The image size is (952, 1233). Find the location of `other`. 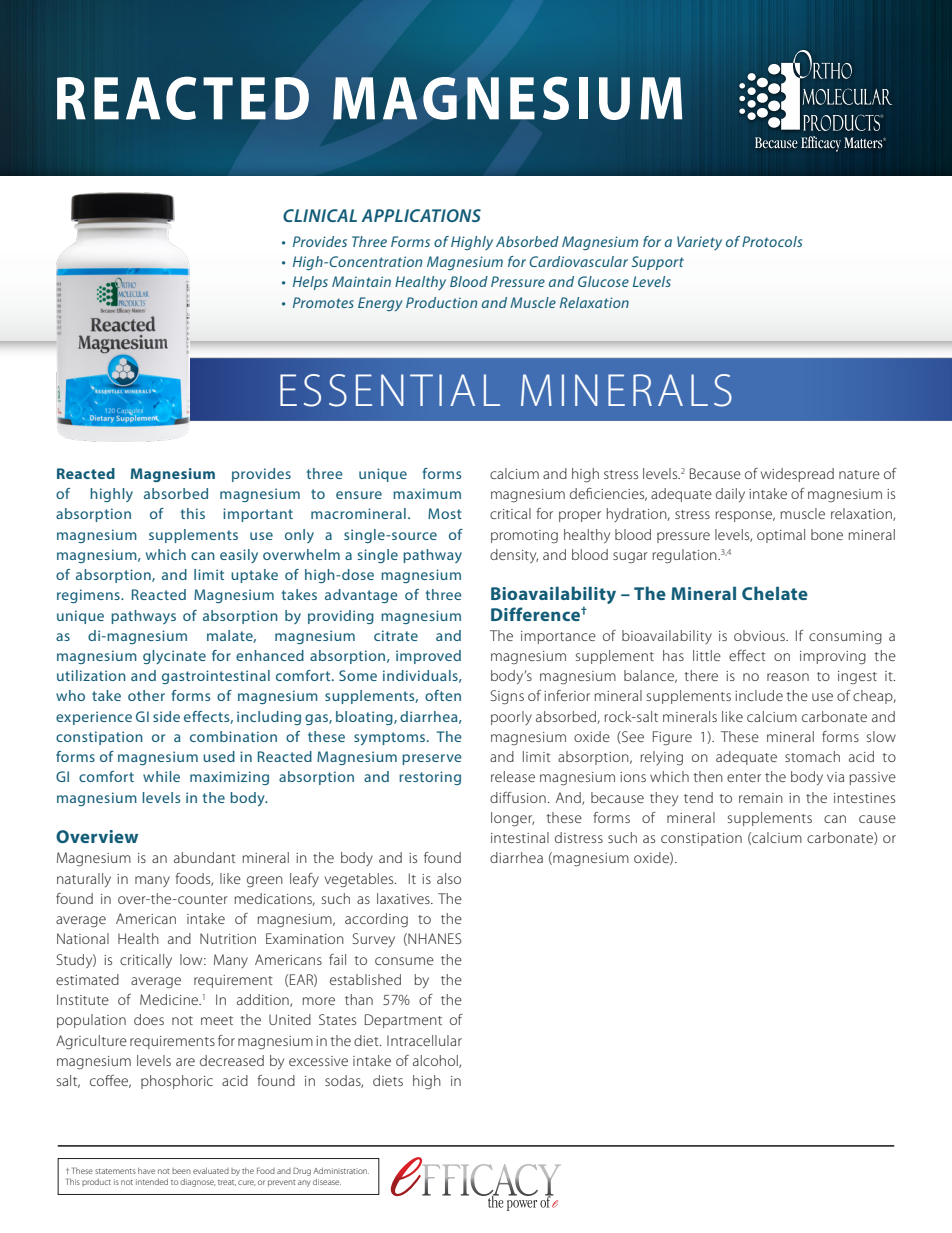

other is located at coordinates (146, 695).
